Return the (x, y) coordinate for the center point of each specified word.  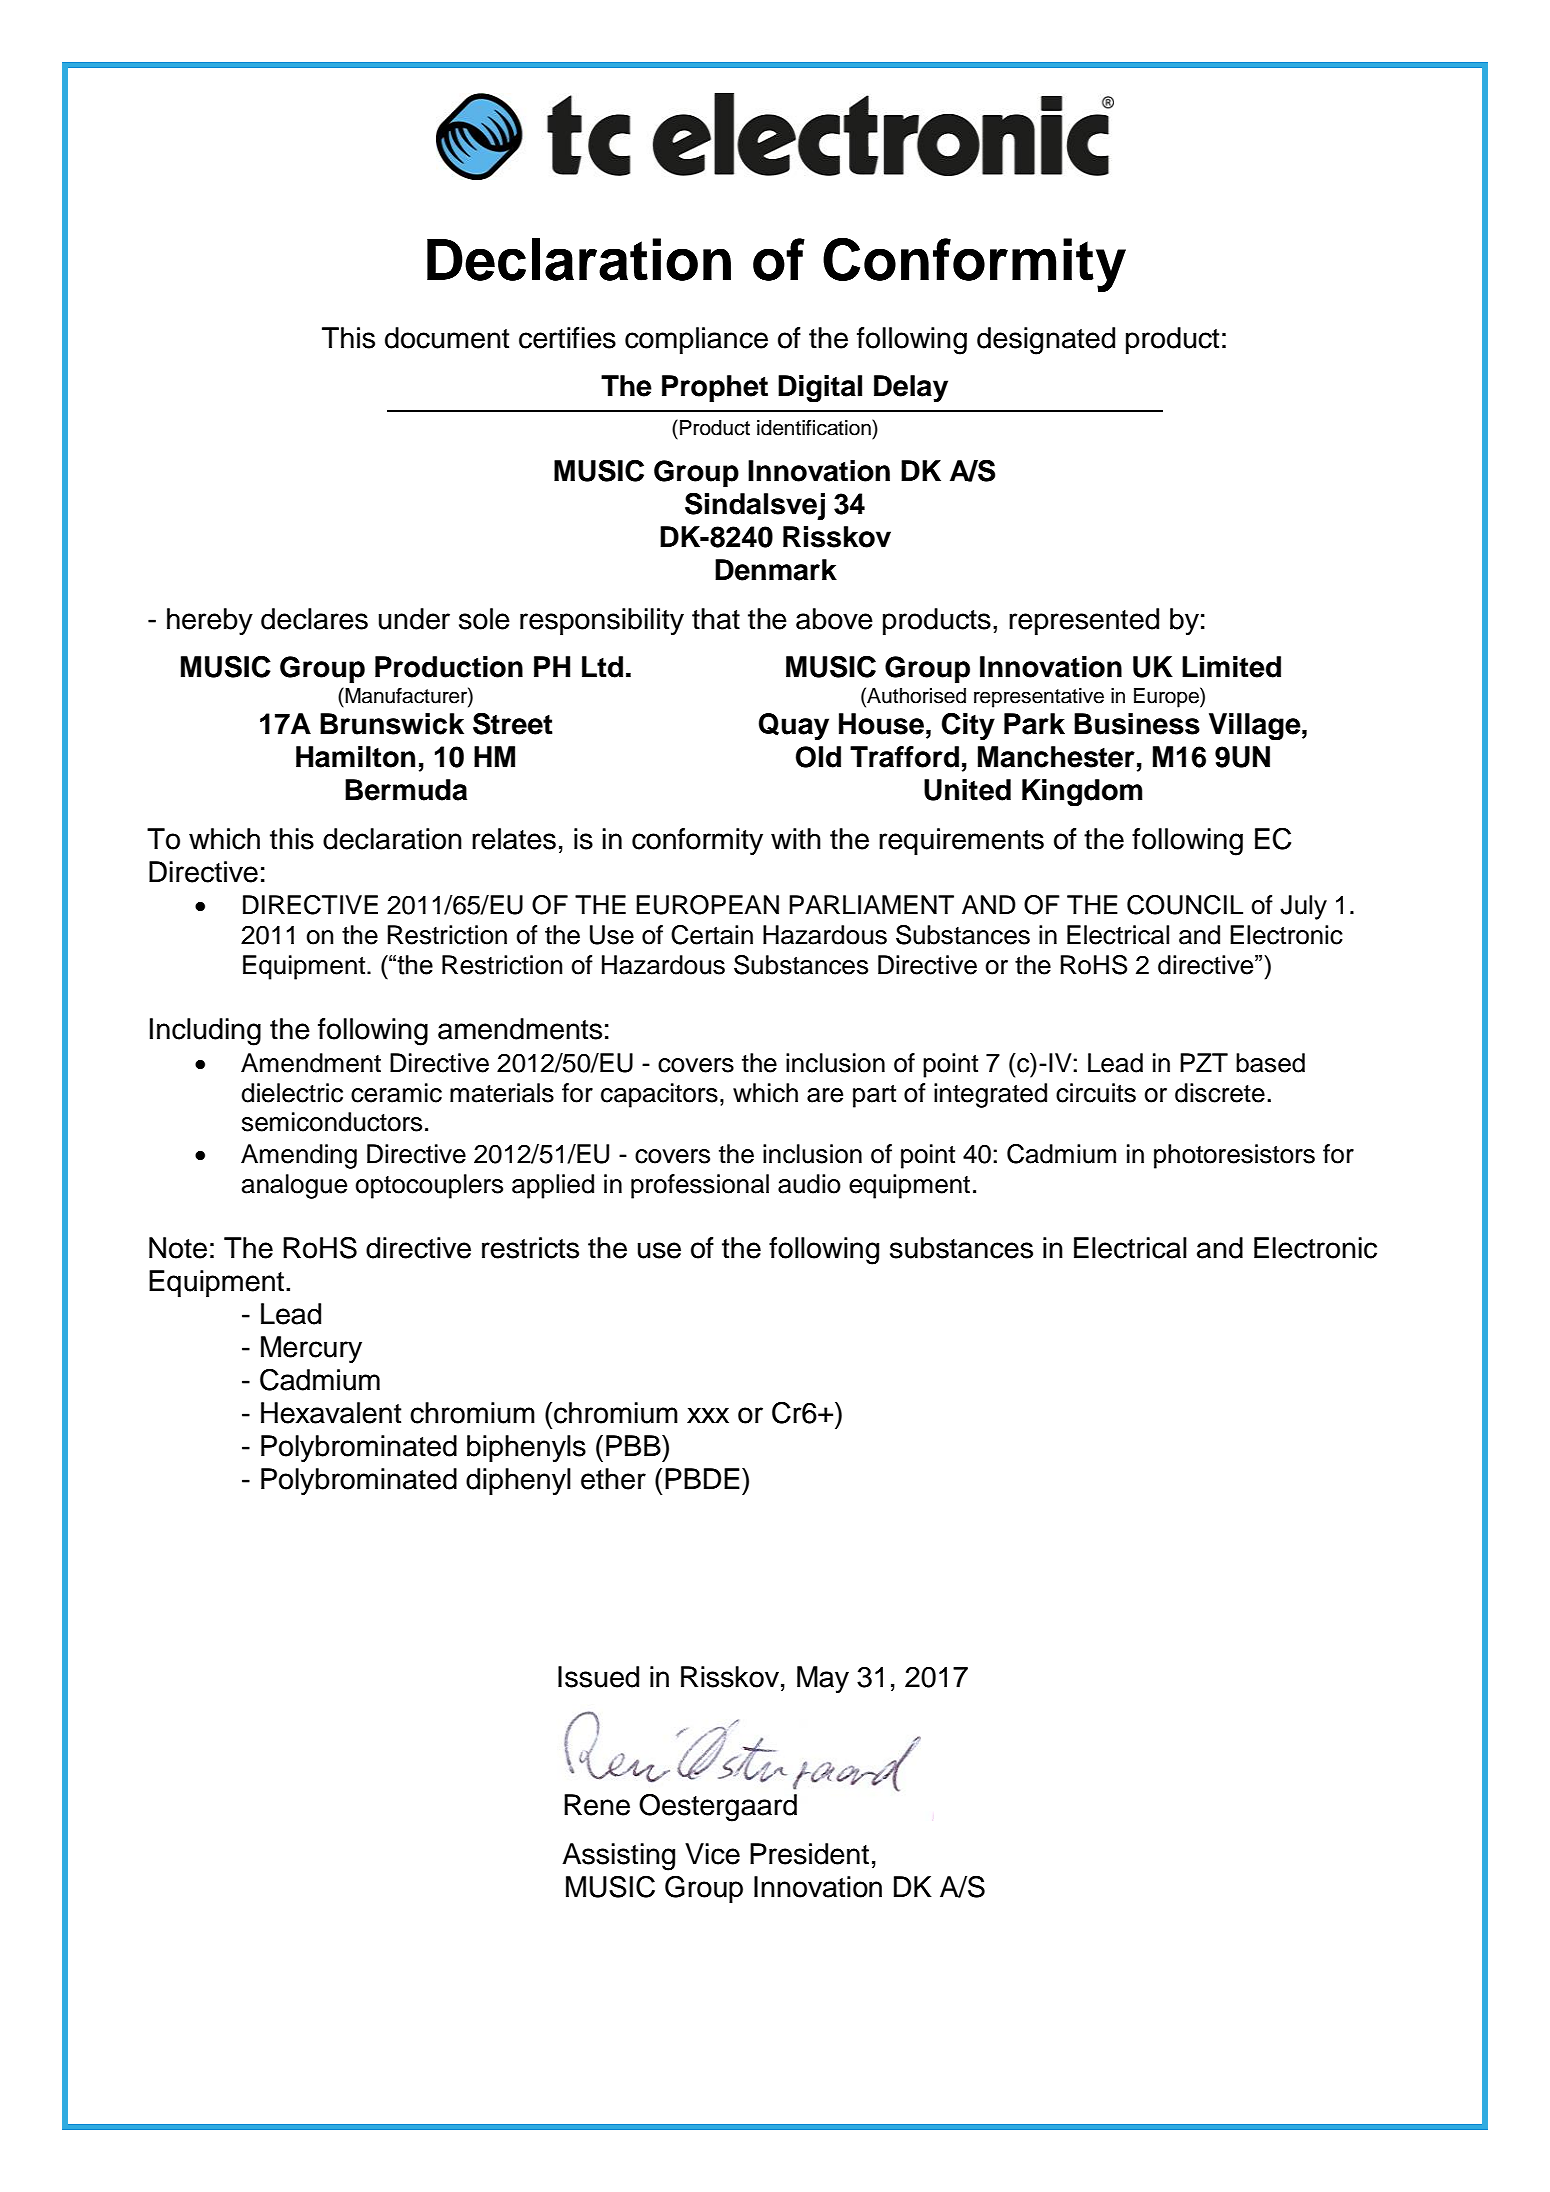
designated (1046, 341)
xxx (708, 1415)
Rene (597, 1805)
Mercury (311, 1349)
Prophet (715, 388)
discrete (1220, 1093)
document (447, 338)
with (796, 839)
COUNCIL (1185, 905)
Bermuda (406, 790)
